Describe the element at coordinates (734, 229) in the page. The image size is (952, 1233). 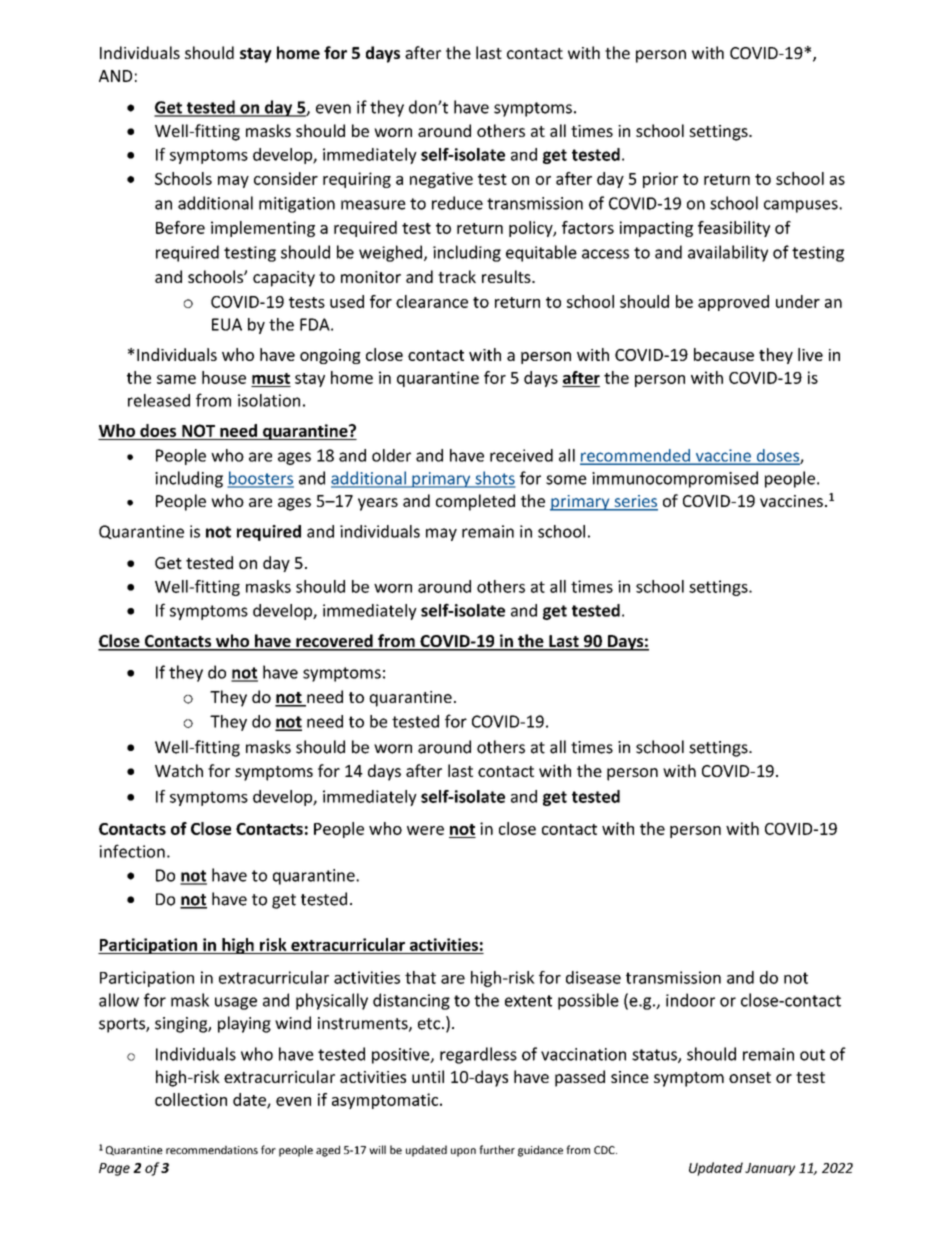
I see `feasibility` at that location.
